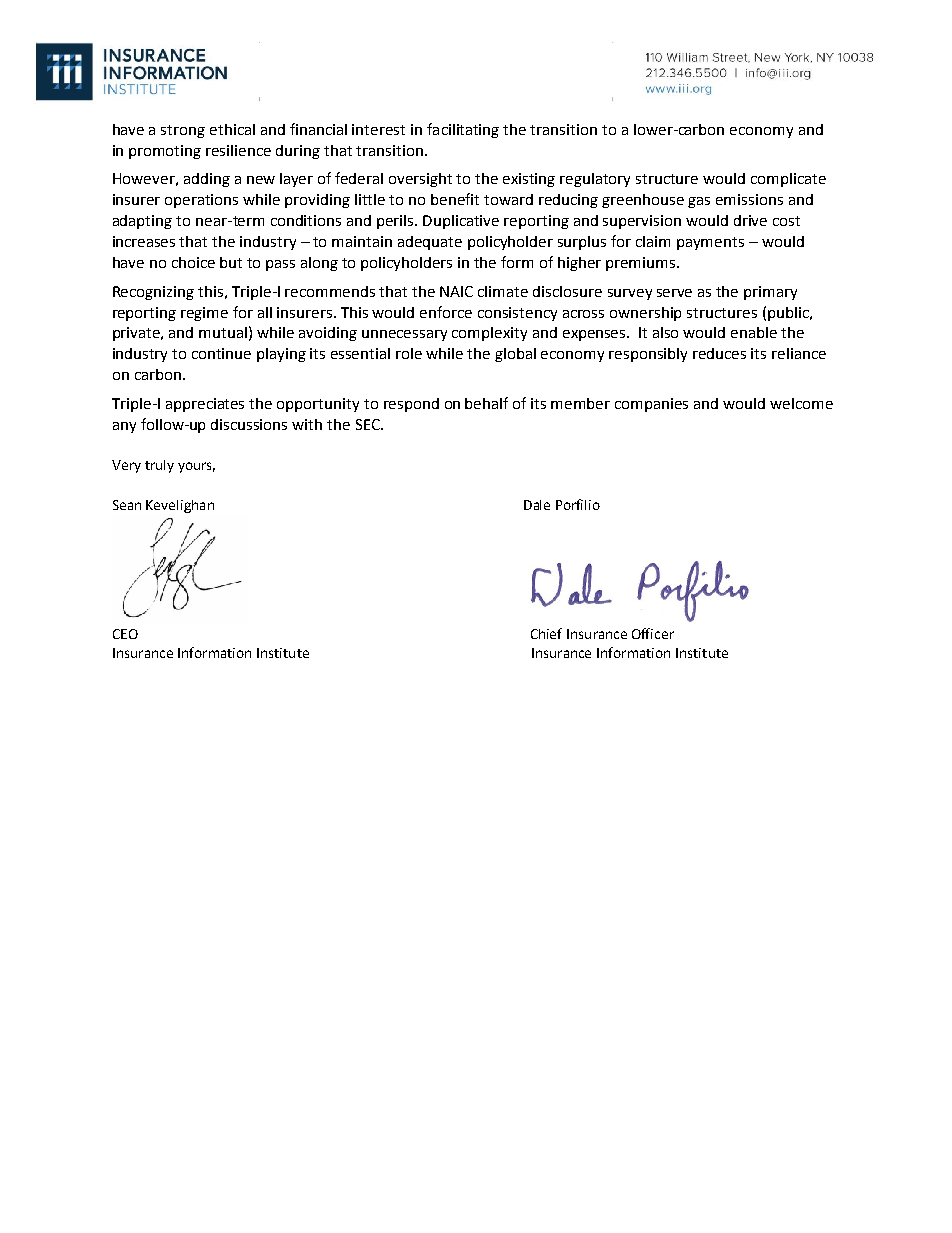 The width and height of the screenshot is (952, 1233). Describe the element at coordinates (238, 150) in the screenshot. I see `resilience` at that location.
